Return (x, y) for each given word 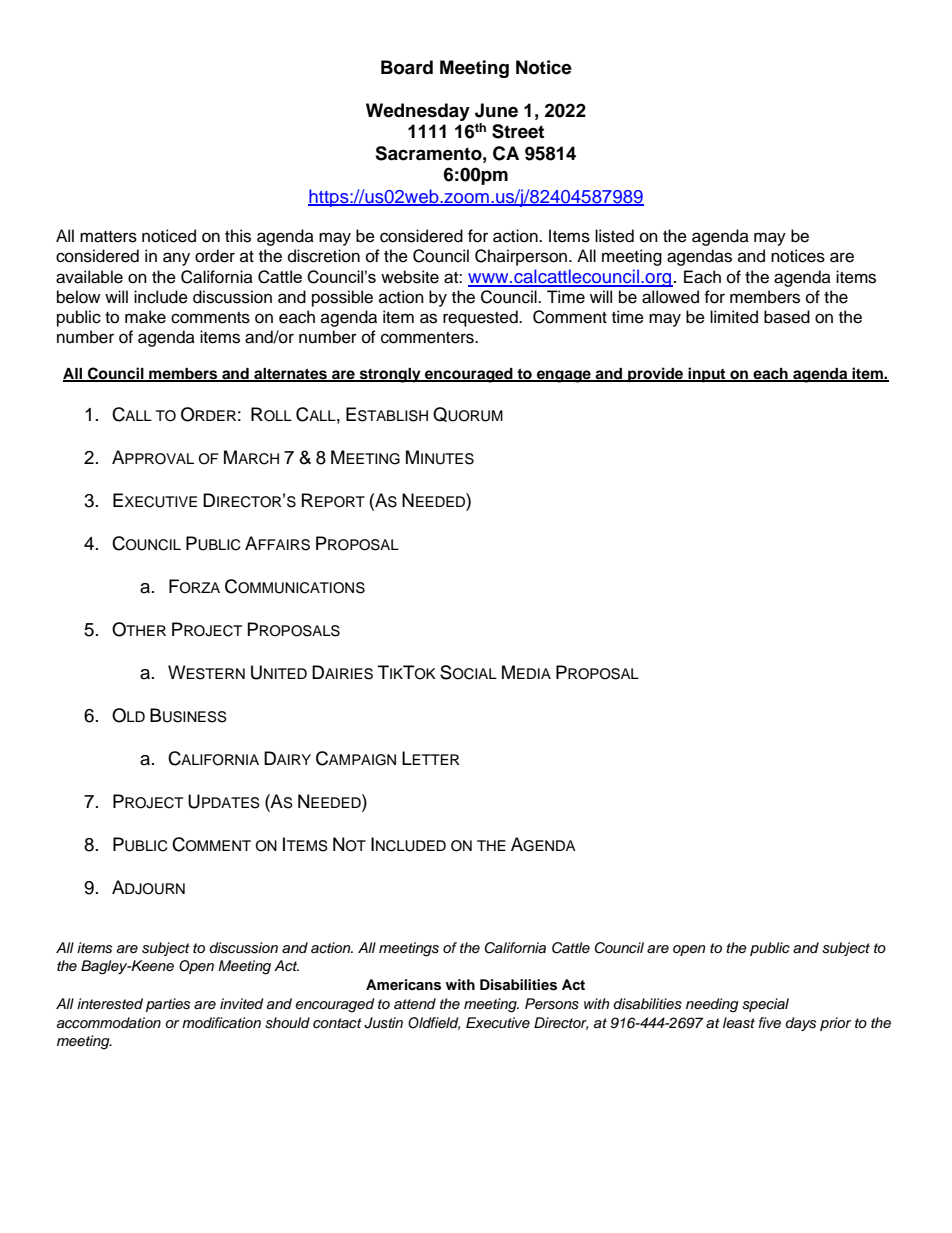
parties (168, 1005)
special (765, 1005)
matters (108, 237)
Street (518, 131)
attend (415, 1003)
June (496, 110)
